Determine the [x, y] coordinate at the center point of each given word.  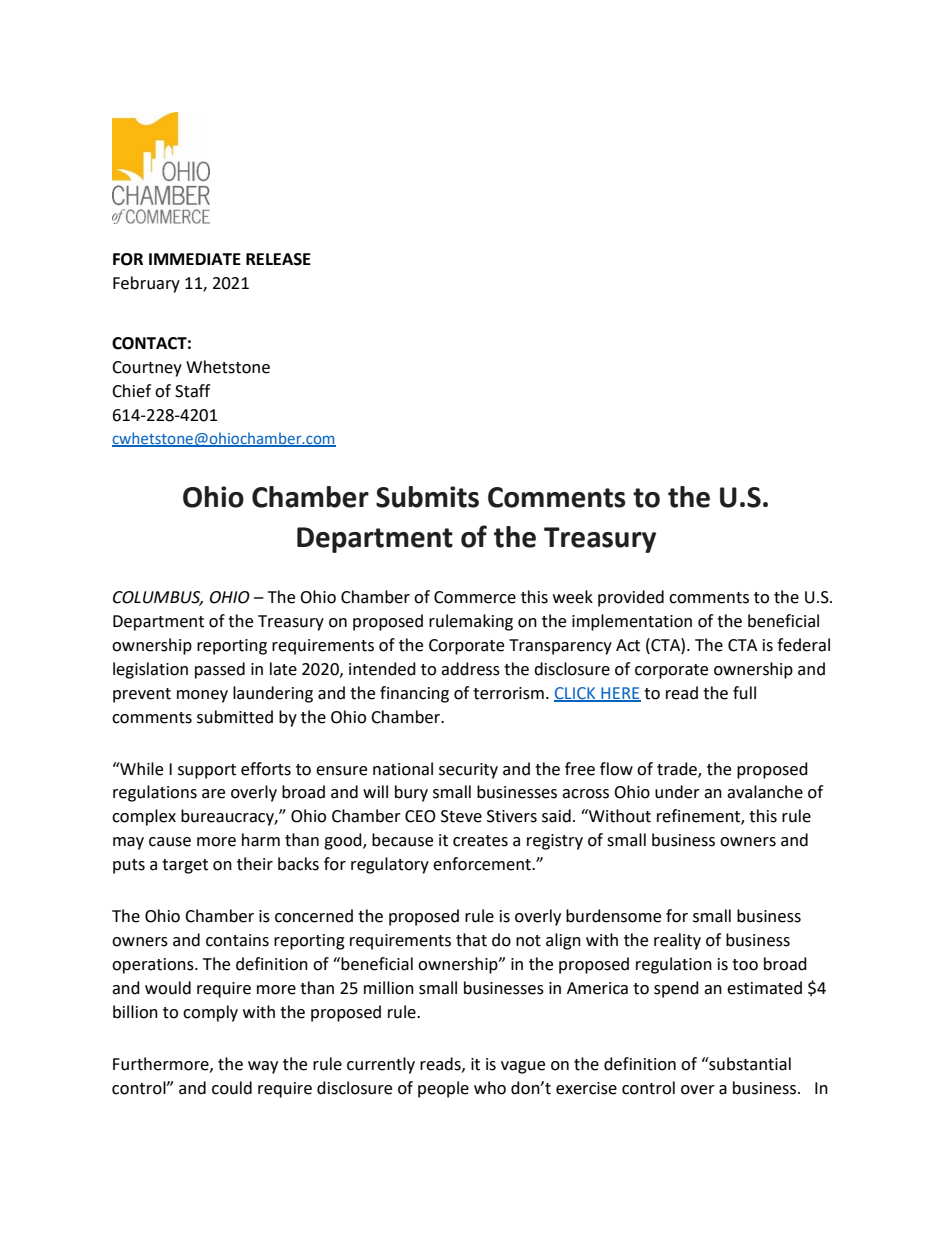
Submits [427, 497]
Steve [461, 816]
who [490, 1088]
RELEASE [278, 259]
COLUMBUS [158, 598]
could [232, 1088]
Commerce [475, 597]
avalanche [765, 792]
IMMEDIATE [195, 259]
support [207, 771]
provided [631, 598]
